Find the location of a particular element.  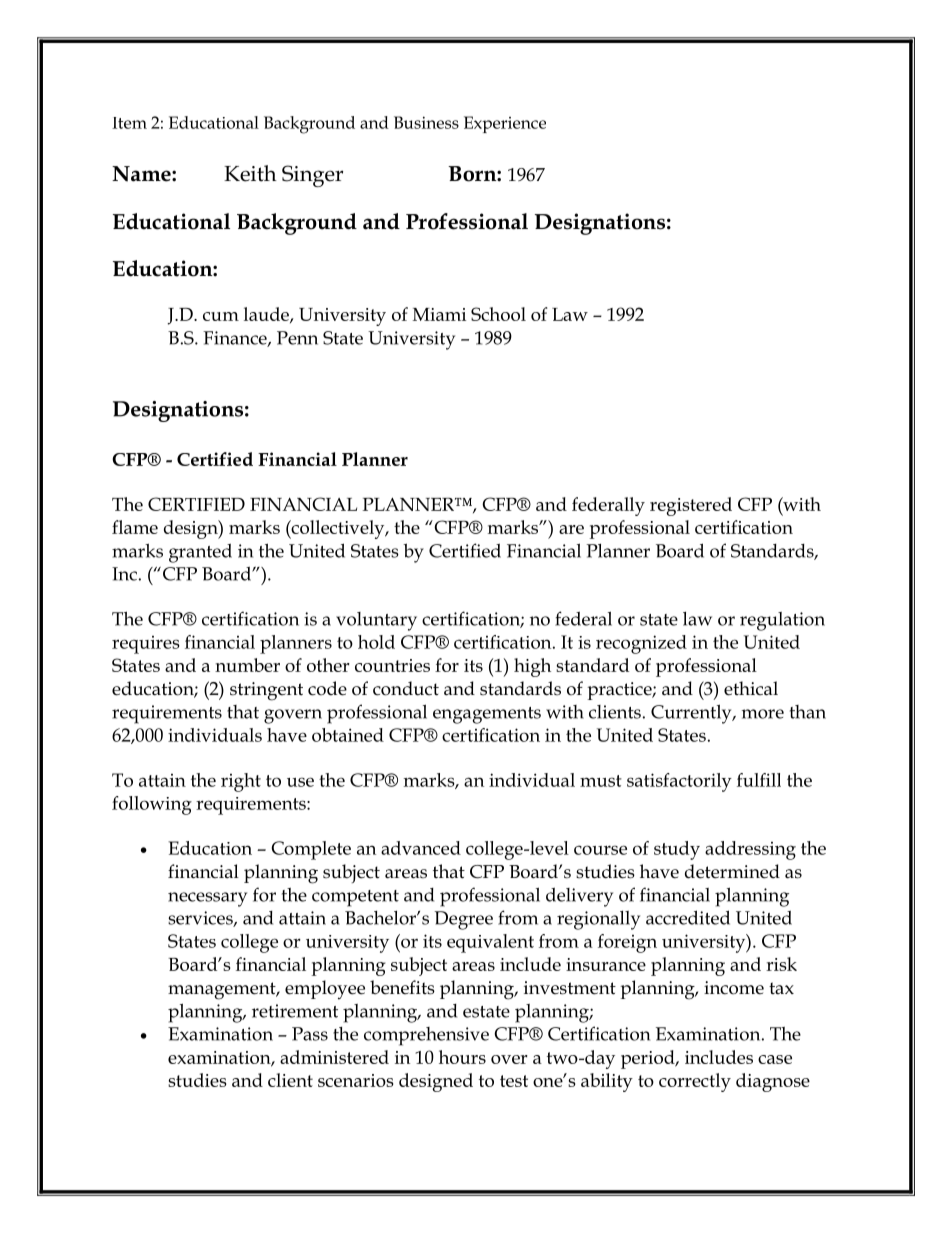

right is located at coordinates (241, 782).
